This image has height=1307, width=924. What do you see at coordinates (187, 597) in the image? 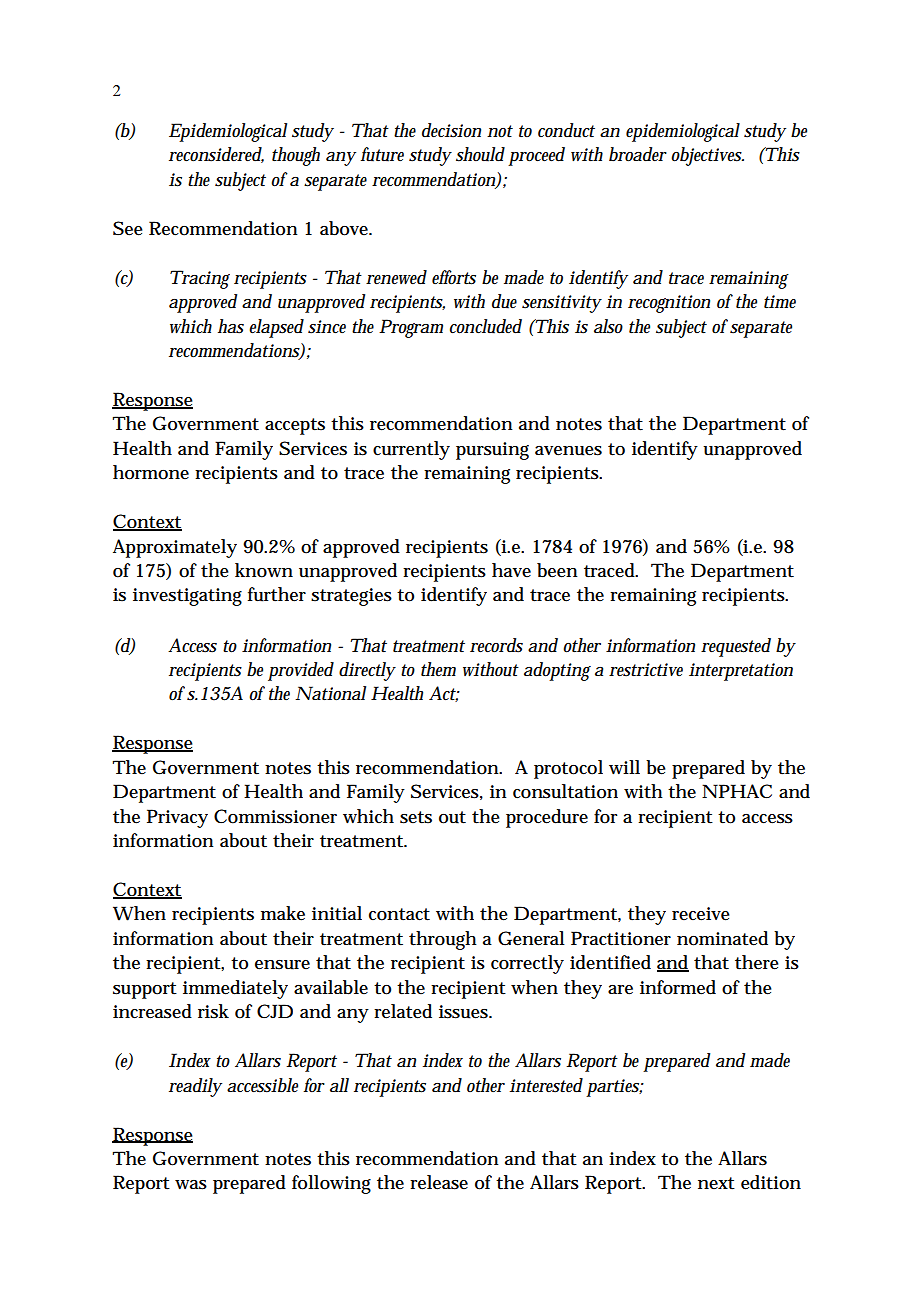
I see `investigating` at bounding box center [187, 597].
